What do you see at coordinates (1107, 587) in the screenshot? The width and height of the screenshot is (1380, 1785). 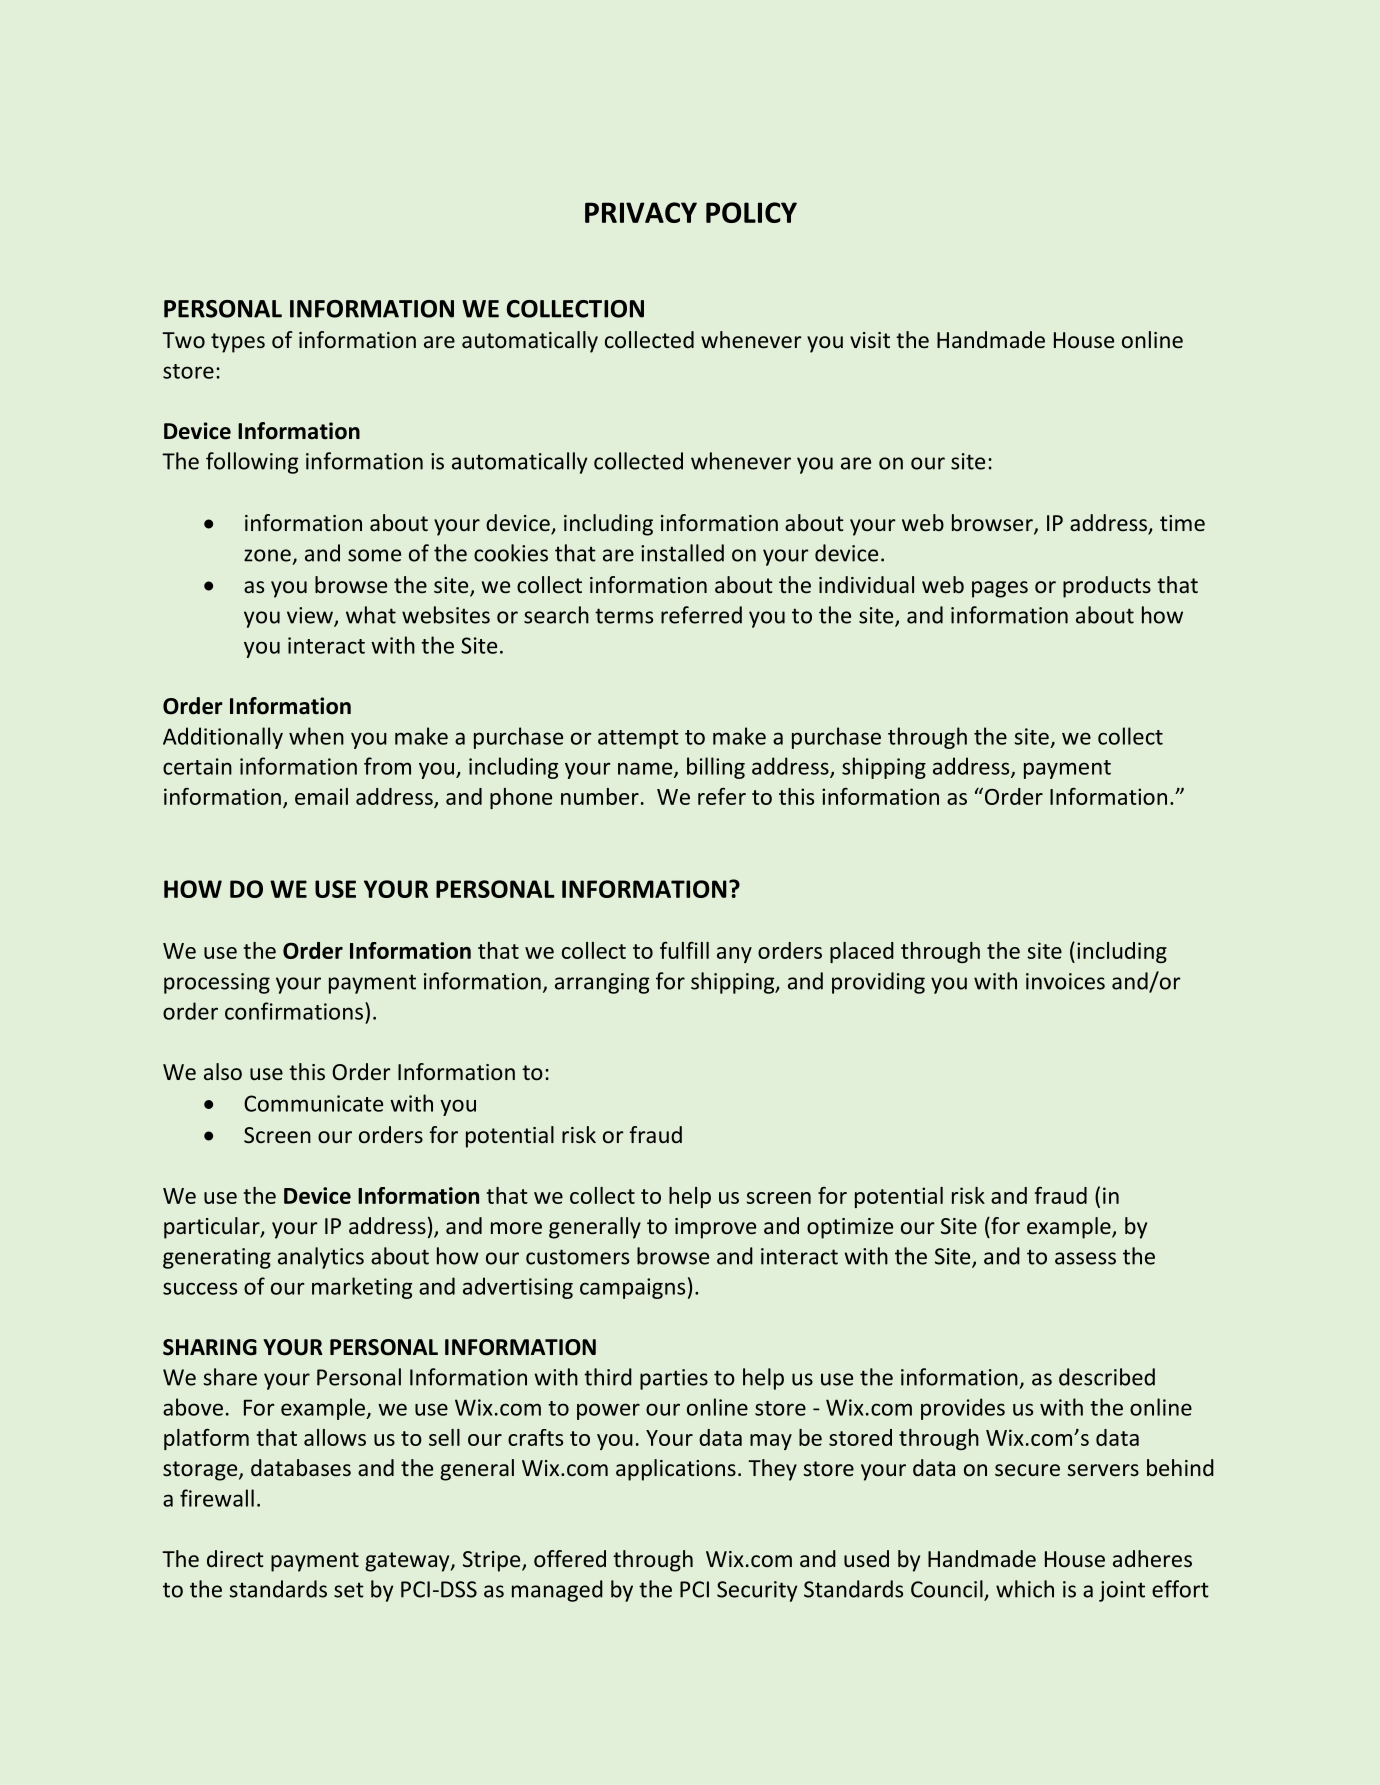 I see `products` at bounding box center [1107, 587].
